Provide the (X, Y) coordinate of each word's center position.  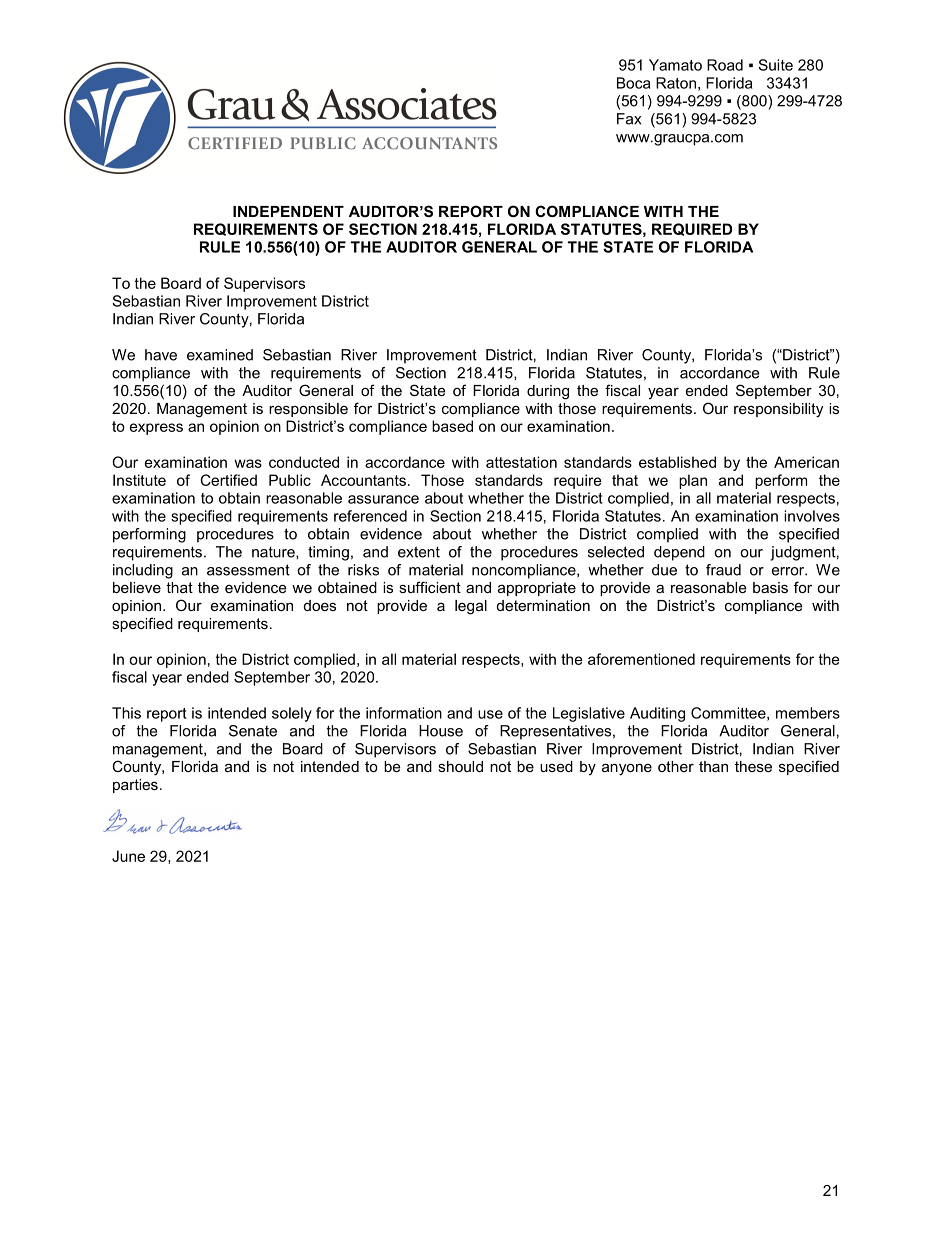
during (548, 392)
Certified (228, 480)
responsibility (778, 410)
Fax (629, 119)
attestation (521, 462)
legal (471, 607)
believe (137, 587)
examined (220, 355)
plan (693, 481)
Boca (633, 83)
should (460, 766)
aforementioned (641, 659)
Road (725, 65)
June (128, 856)
